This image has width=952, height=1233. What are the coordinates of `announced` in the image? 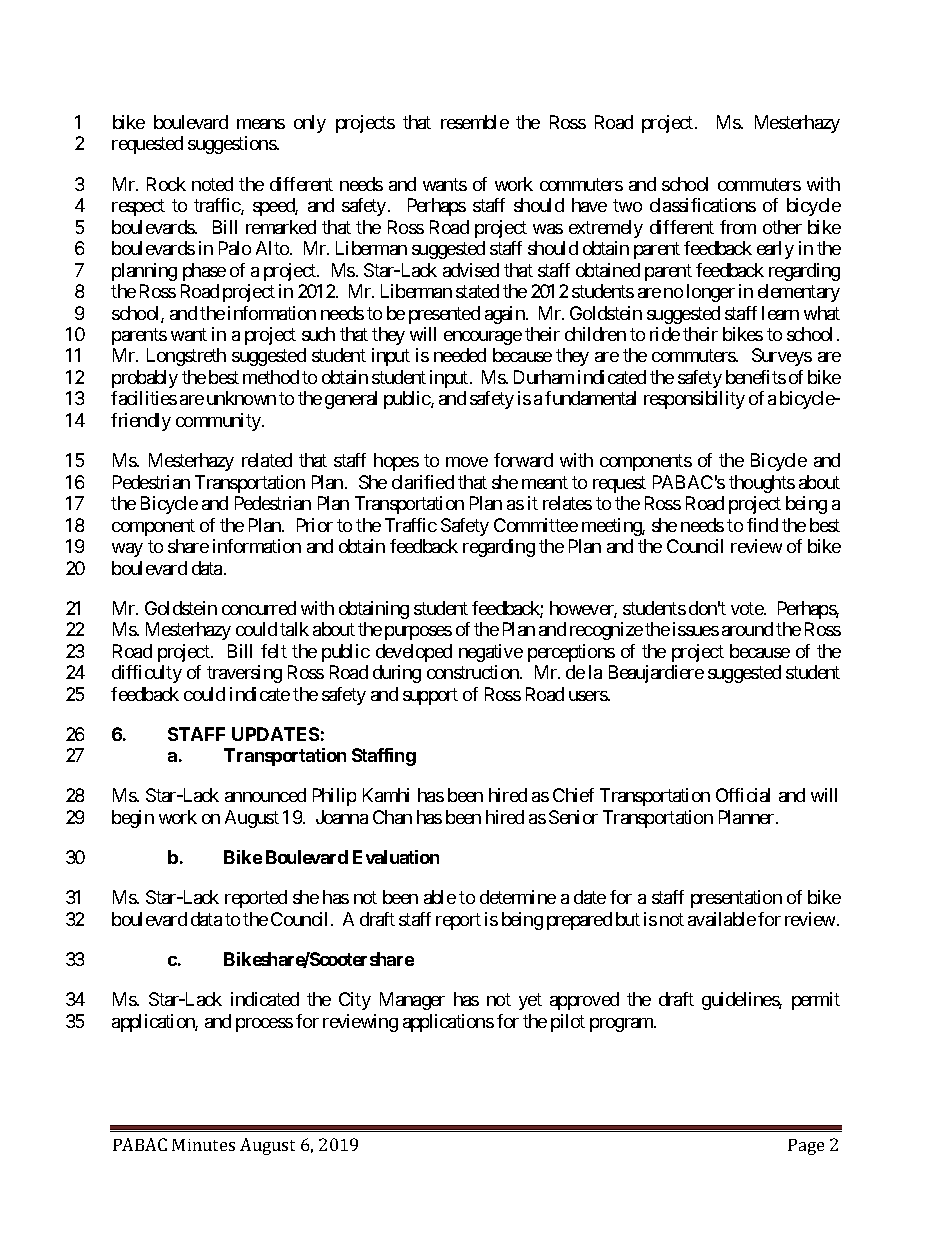 It's located at (265, 795).
